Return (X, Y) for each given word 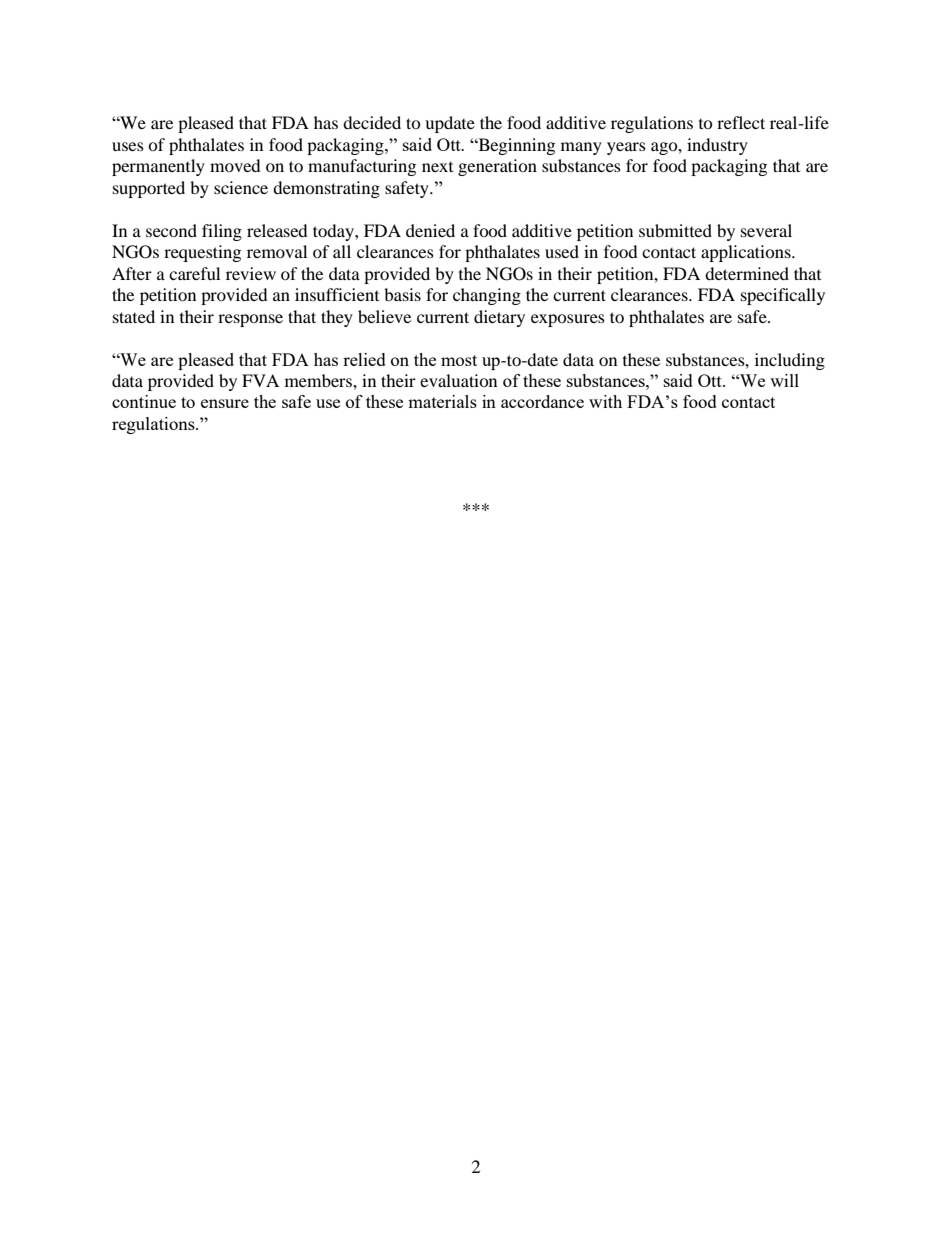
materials (442, 401)
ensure (225, 403)
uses (128, 146)
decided (372, 122)
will (784, 380)
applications (747, 253)
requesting (202, 253)
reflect (741, 122)
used (562, 251)
